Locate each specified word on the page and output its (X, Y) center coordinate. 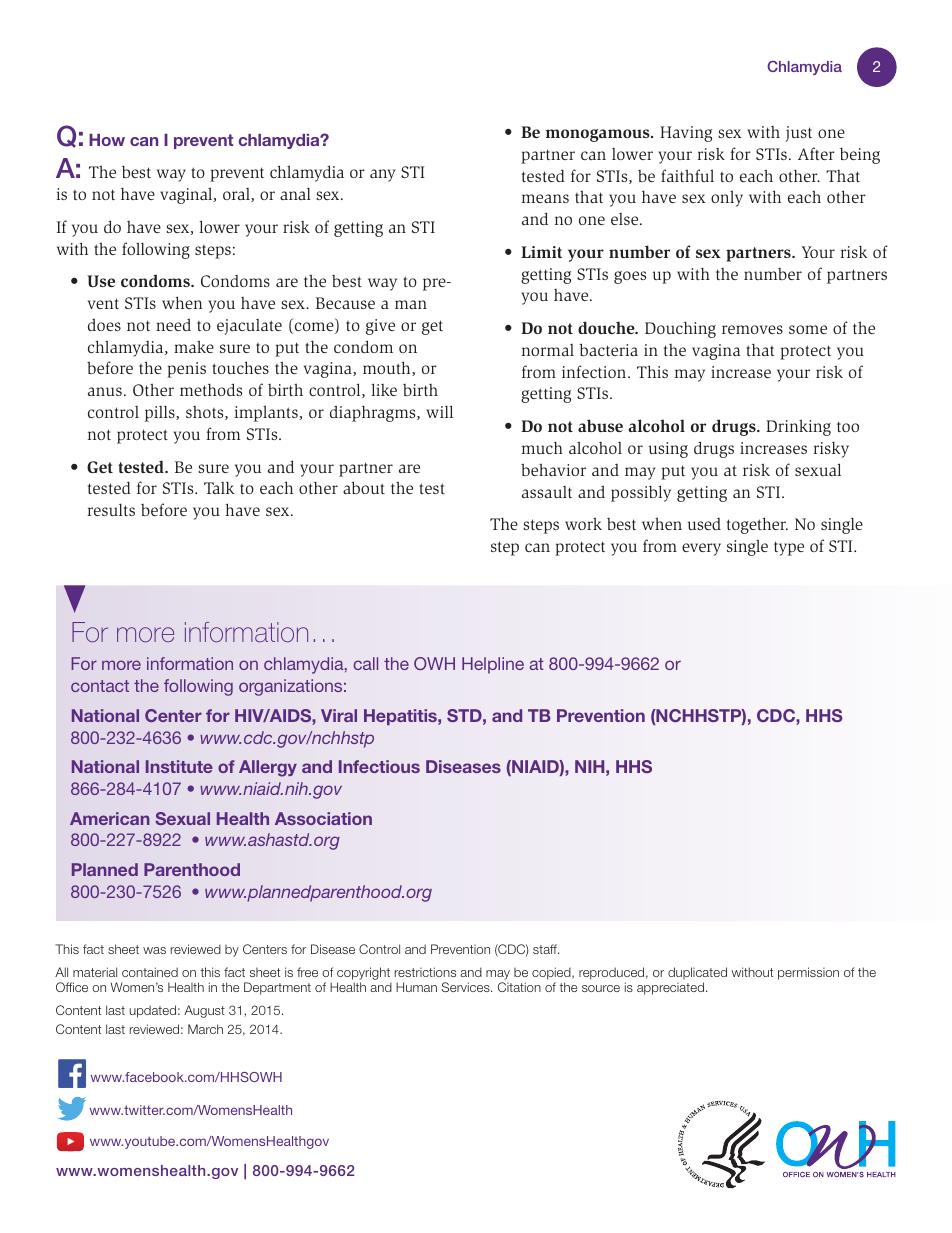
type (789, 548)
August (204, 1011)
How (107, 140)
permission (808, 973)
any (382, 175)
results (111, 509)
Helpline (493, 665)
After (816, 153)
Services (467, 987)
